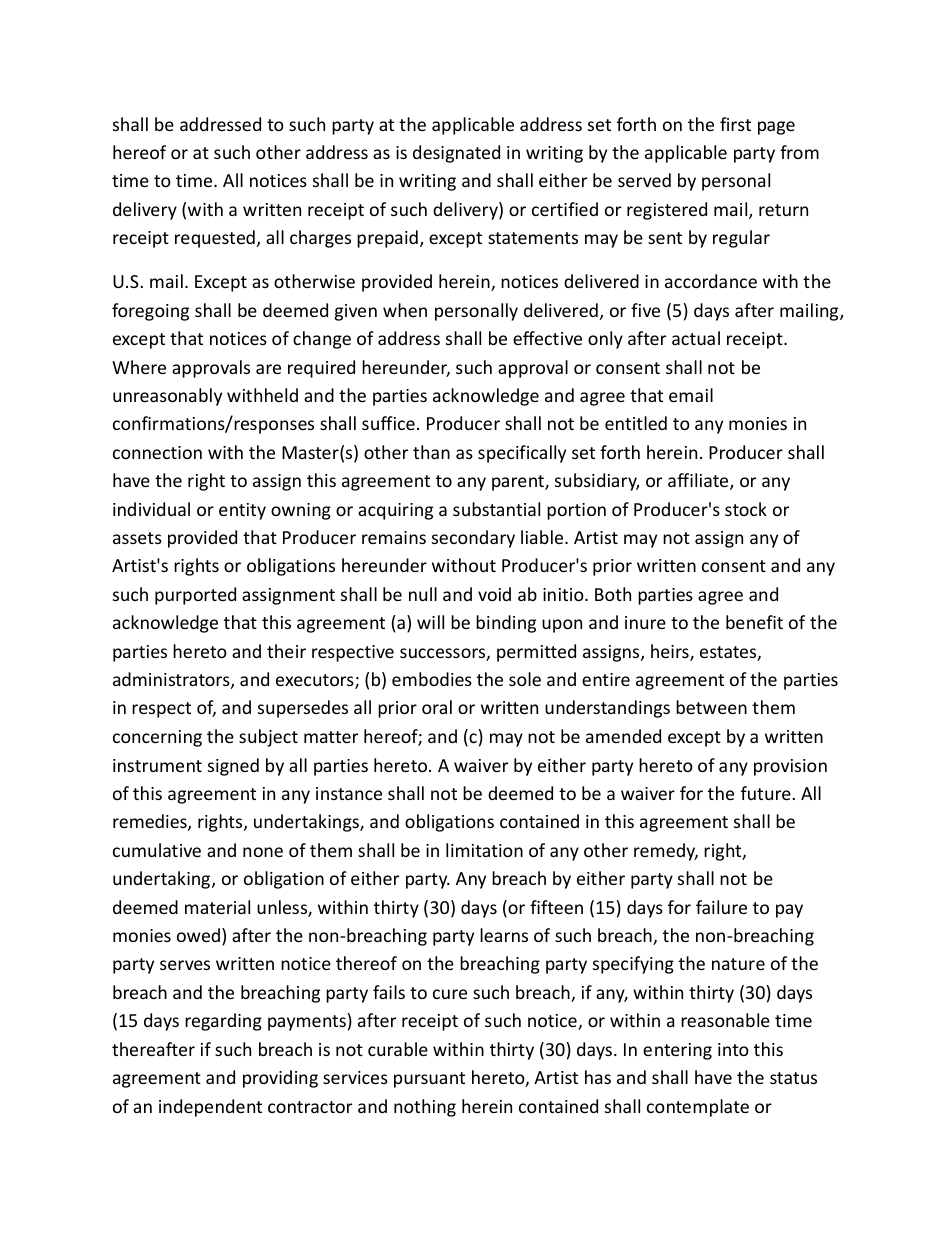  I want to click on first, so click(735, 124).
